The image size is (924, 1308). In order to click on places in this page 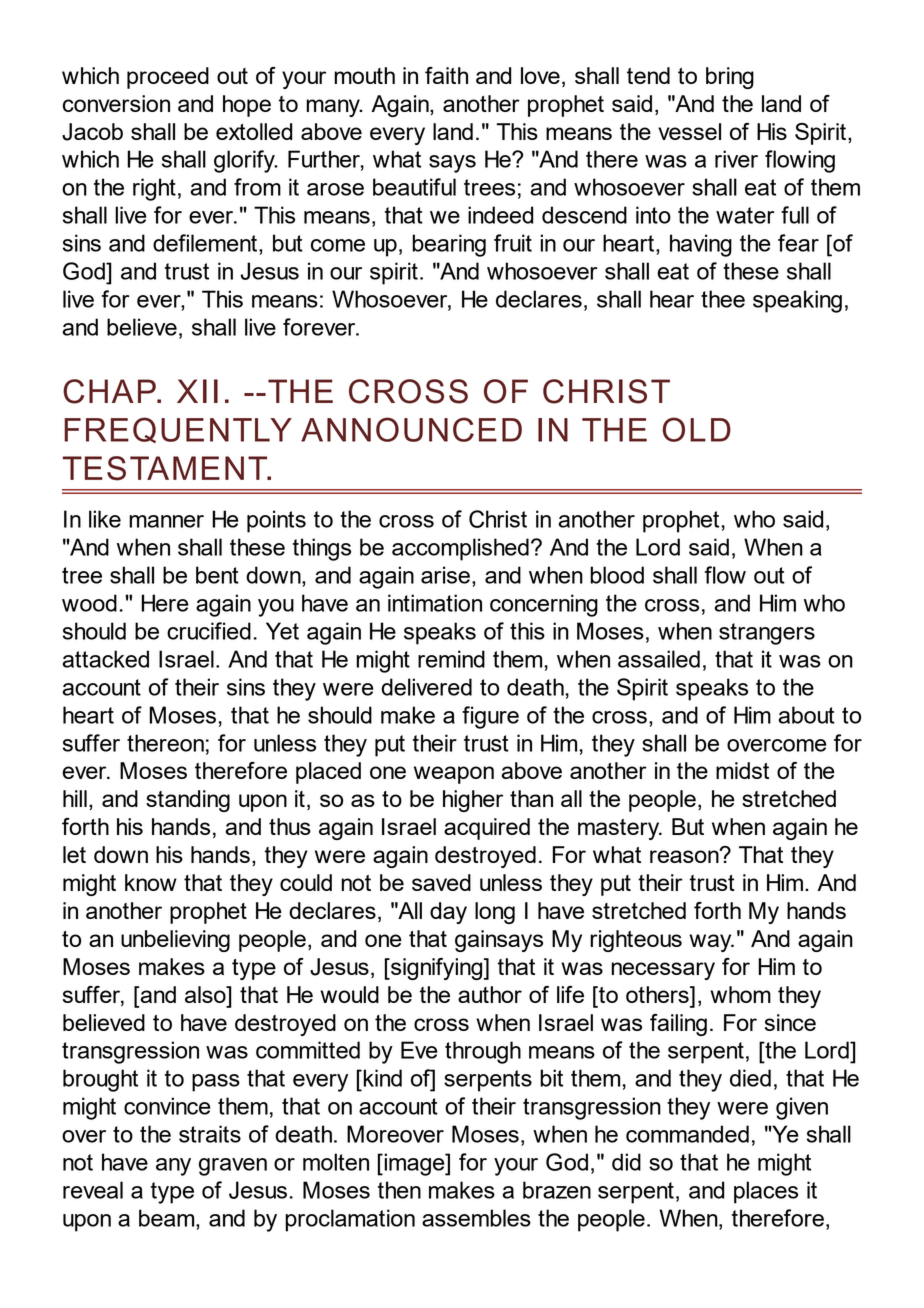, I will do `click(766, 1192)`.
